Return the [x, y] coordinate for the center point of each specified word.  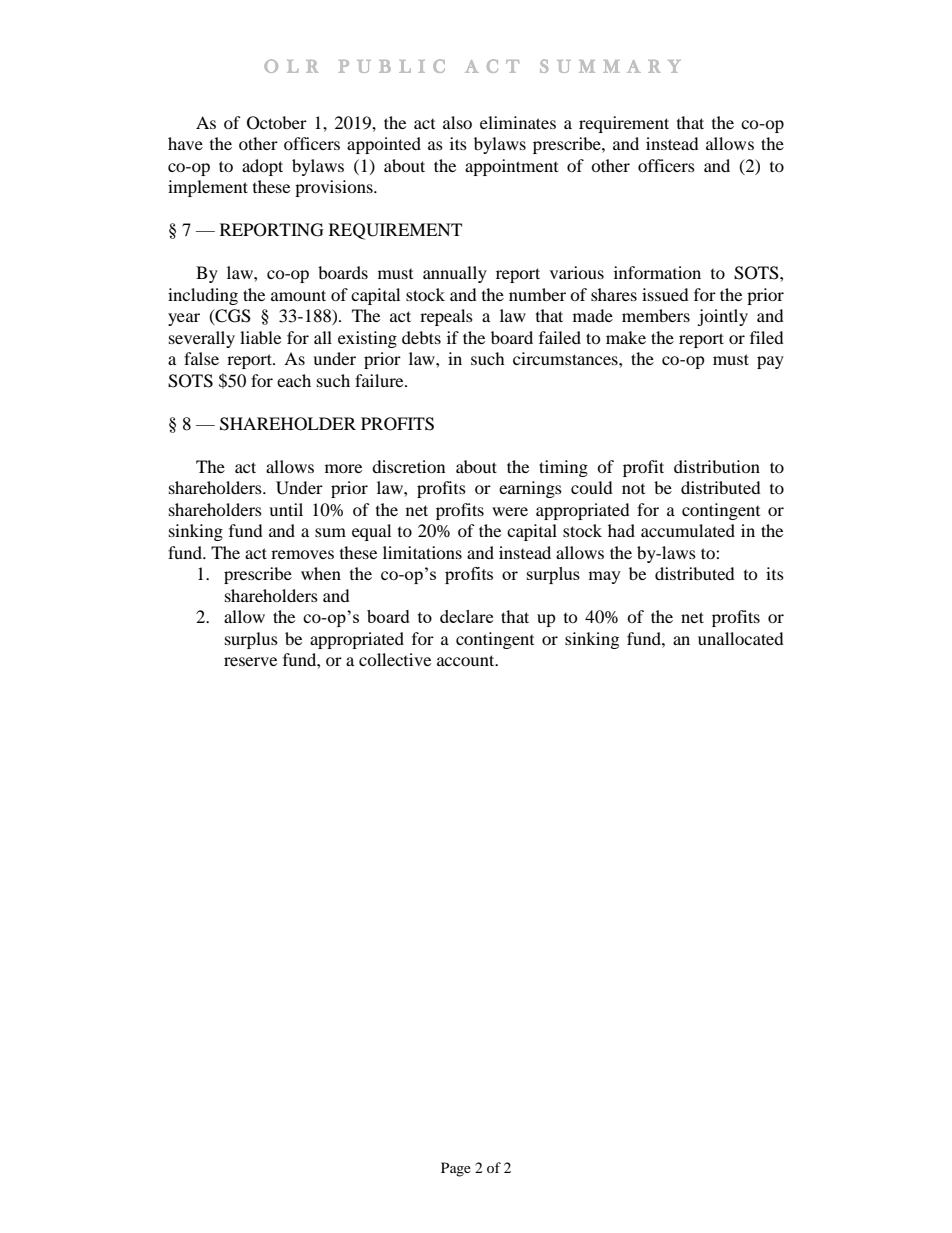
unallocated [741, 638]
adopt [262, 167]
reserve [250, 661]
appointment [511, 167]
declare [466, 616]
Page [456, 1169]
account [467, 660]
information [657, 272]
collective [395, 659]
